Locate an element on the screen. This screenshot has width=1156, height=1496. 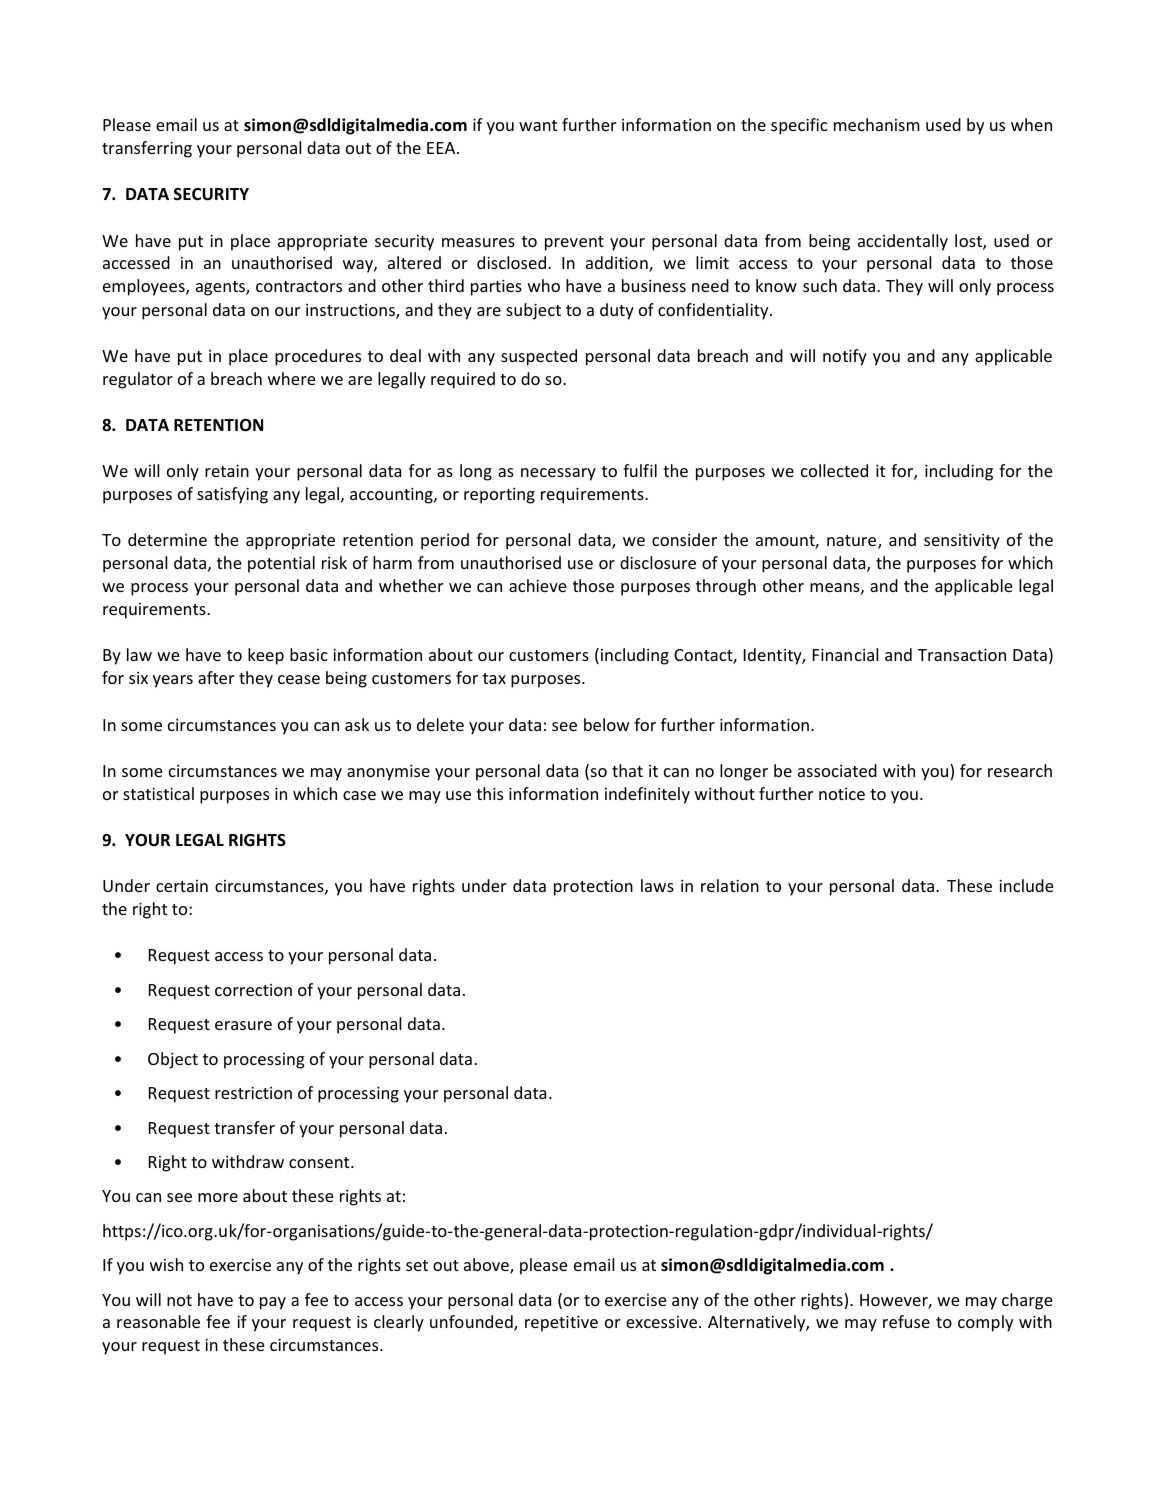
disclosure is located at coordinates (658, 562).
